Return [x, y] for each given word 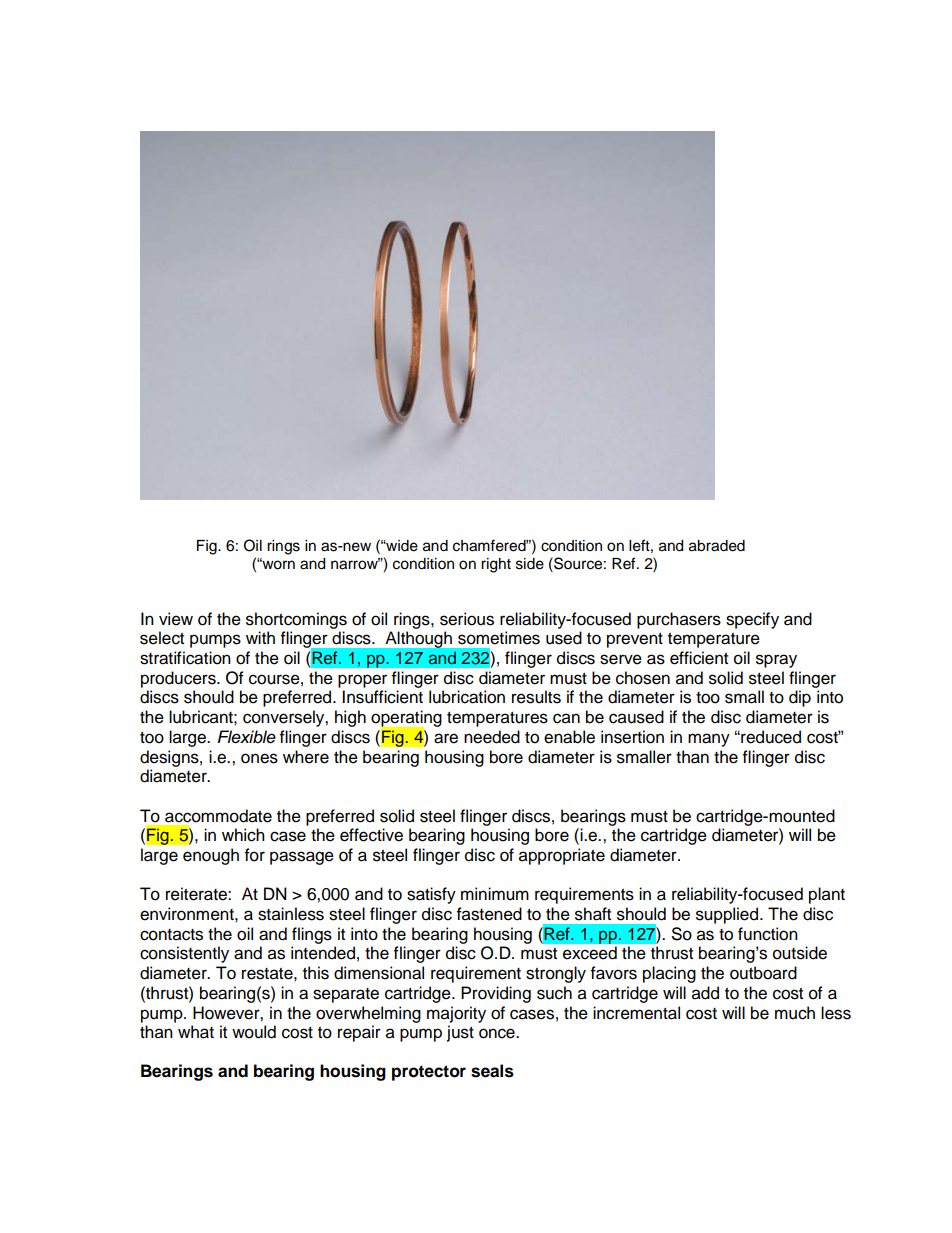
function [768, 934]
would [254, 1032]
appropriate [562, 856]
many [709, 740]
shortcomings [296, 620]
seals [492, 1071]
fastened [489, 914]
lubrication [467, 697]
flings [312, 935]
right [496, 565]
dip [800, 698]
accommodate [218, 816]
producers [179, 679]
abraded [717, 546]
